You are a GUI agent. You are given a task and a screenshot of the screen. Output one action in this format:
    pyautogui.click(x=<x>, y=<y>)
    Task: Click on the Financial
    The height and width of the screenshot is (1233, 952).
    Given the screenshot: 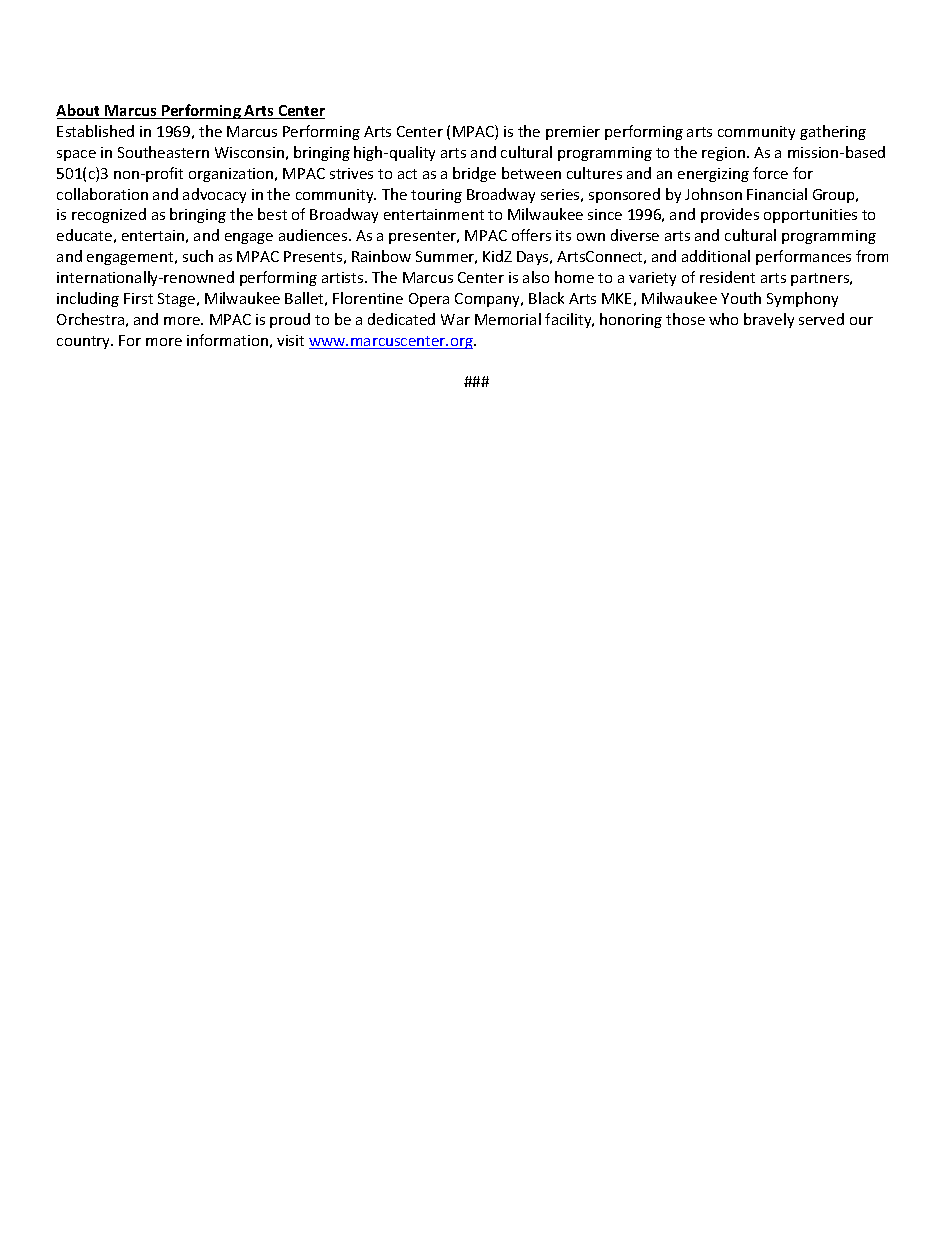 What is the action you would take?
    pyautogui.click(x=777, y=194)
